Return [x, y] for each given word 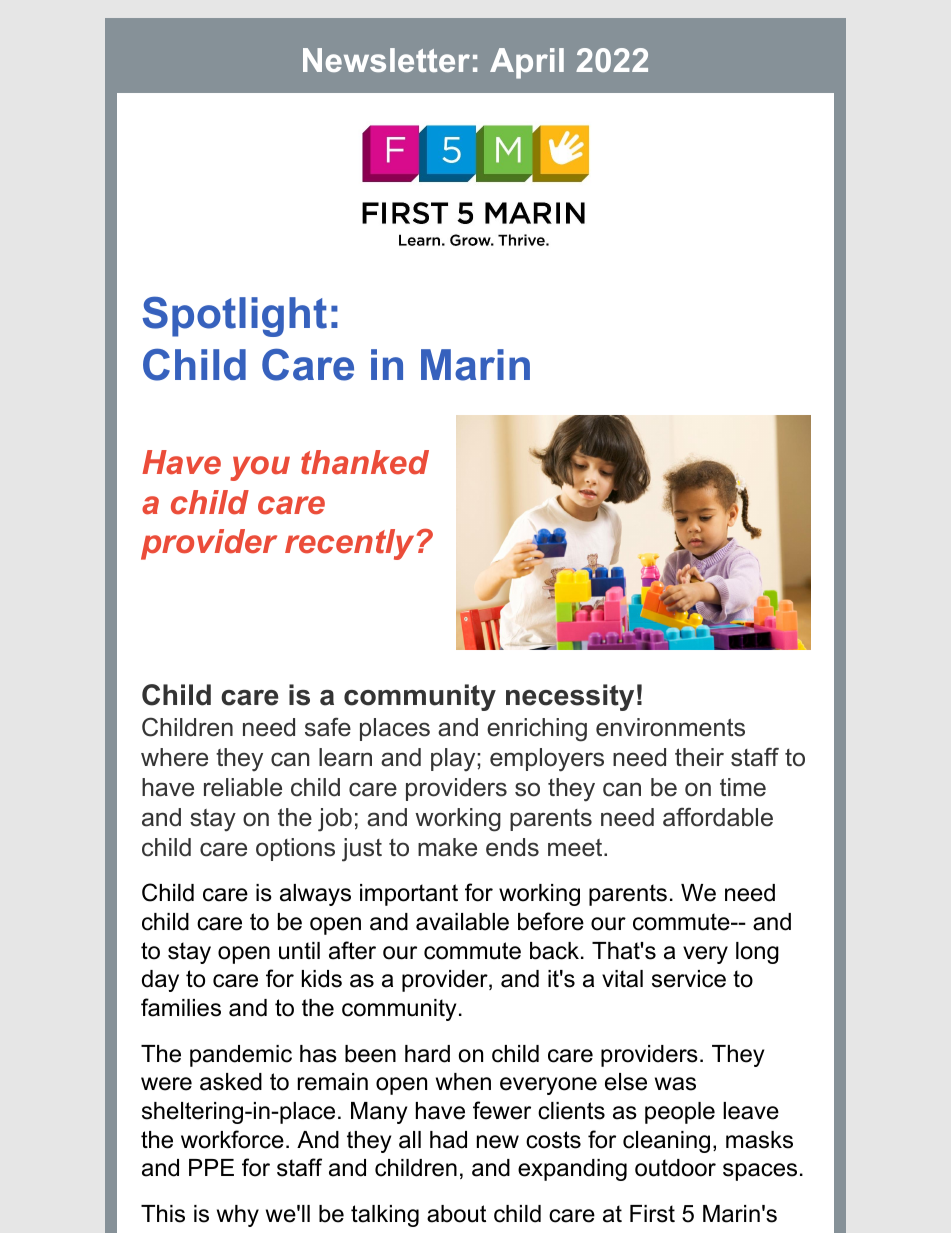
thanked [365, 462]
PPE [211, 1167]
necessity [570, 697]
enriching [537, 730]
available [462, 922]
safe [328, 727]
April [527, 63]
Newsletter [386, 60]
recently [349, 544]
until [299, 951]
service [689, 979]
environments [670, 727]
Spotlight [234, 316]
